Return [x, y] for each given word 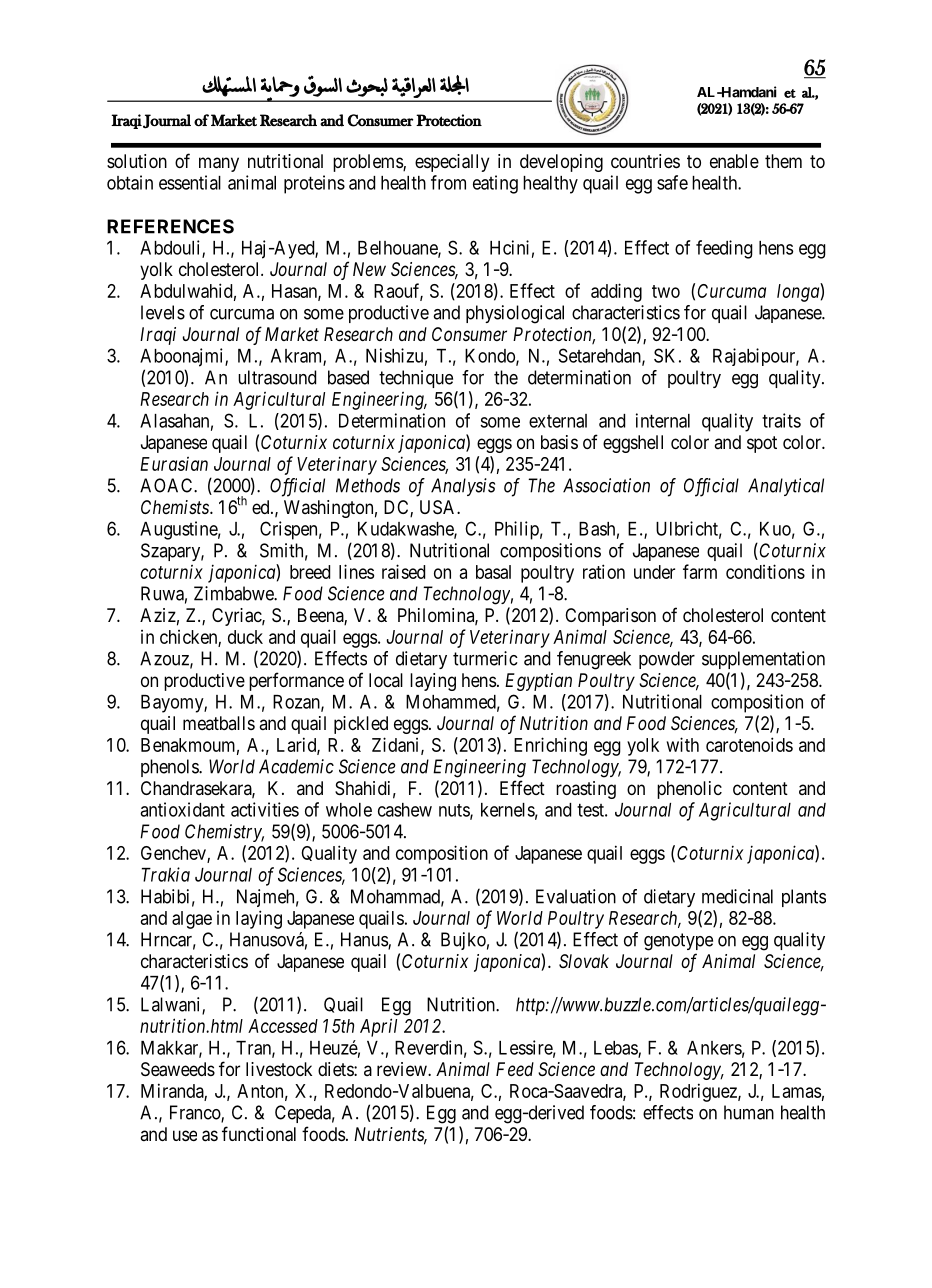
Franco [196, 1113]
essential [190, 182]
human [749, 1112]
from [448, 182]
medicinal [737, 896]
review [403, 1069]
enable [734, 161]
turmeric [485, 658]
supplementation [763, 660]
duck [245, 637]
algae [192, 920]
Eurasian [174, 464]
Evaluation [576, 896]
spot [762, 444]
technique [416, 379]
